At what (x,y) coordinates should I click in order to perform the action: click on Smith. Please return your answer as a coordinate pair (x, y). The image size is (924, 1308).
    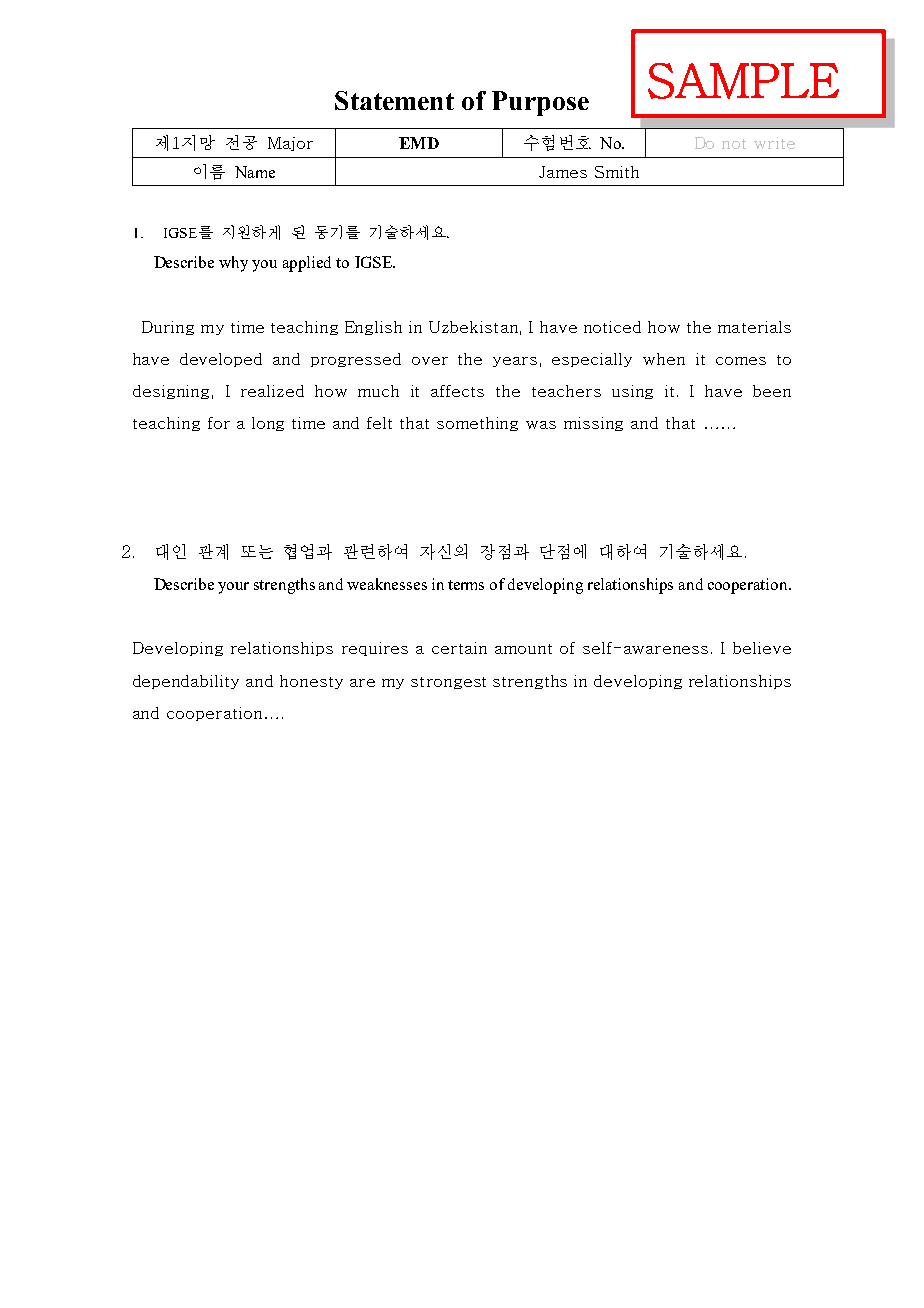
    Looking at the image, I should click on (617, 172).
